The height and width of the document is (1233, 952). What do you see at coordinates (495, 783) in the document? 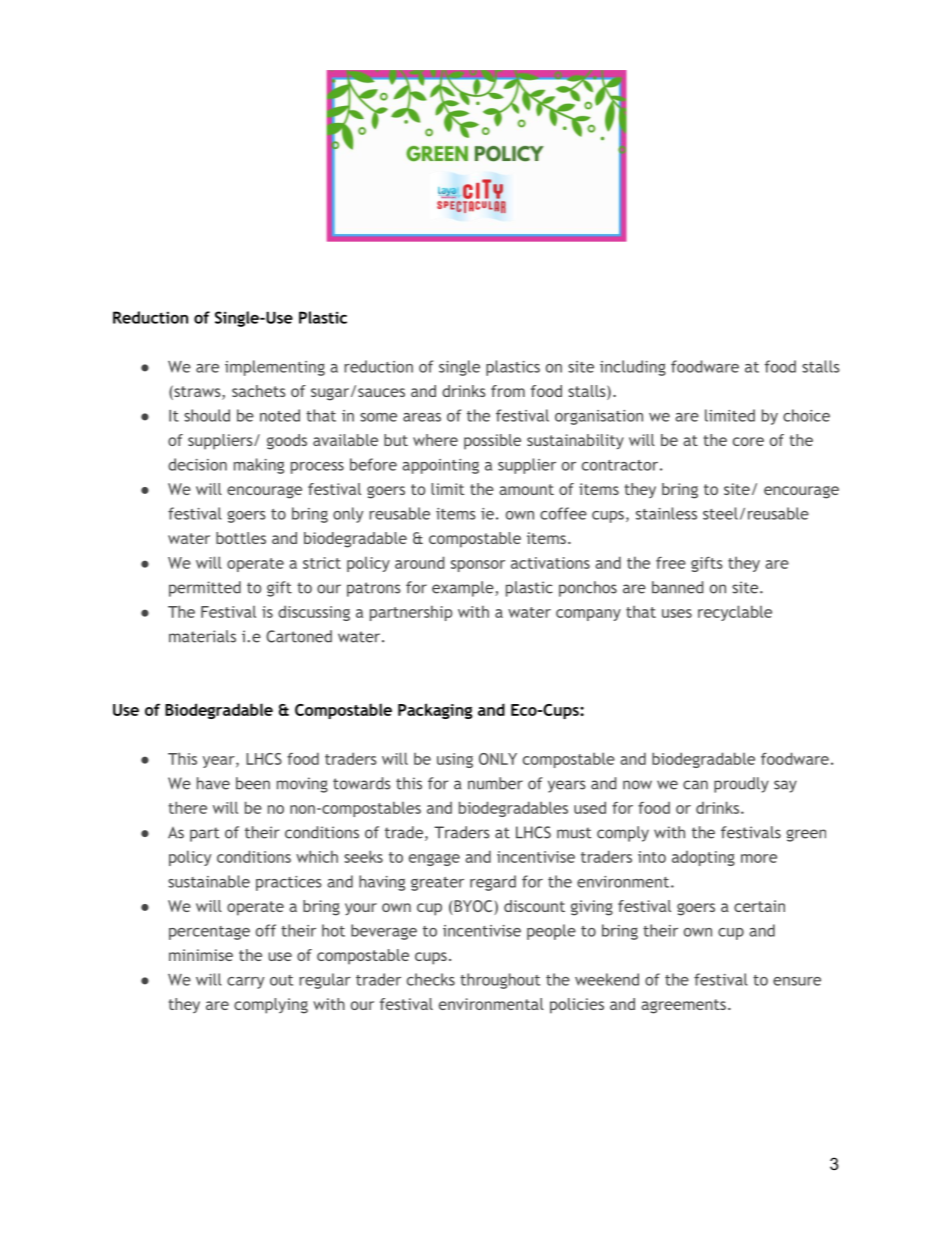
I see `number` at bounding box center [495, 783].
